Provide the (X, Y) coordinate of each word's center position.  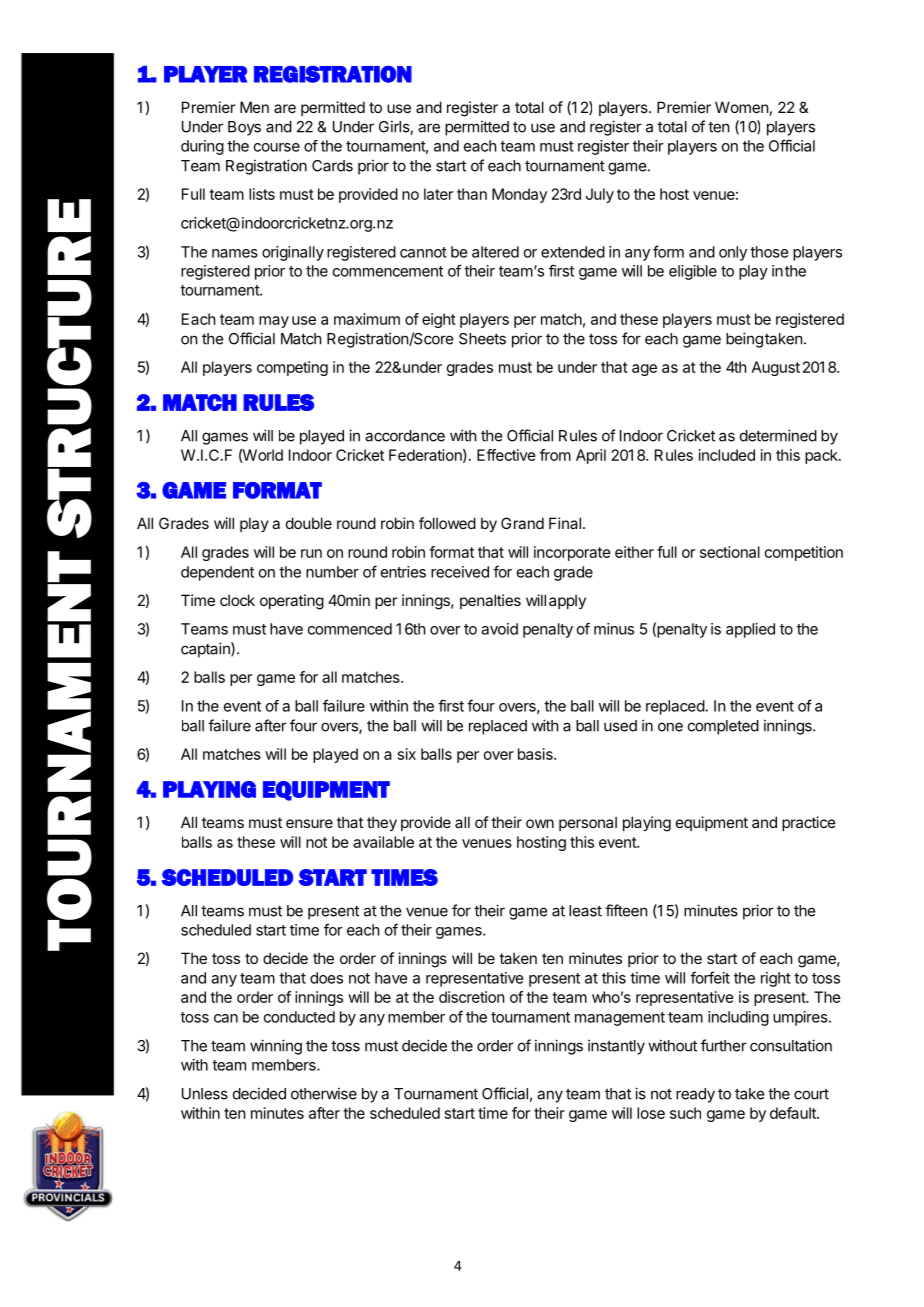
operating (292, 602)
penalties (490, 601)
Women (741, 107)
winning (276, 1047)
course (277, 147)
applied (750, 630)
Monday (519, 195)
